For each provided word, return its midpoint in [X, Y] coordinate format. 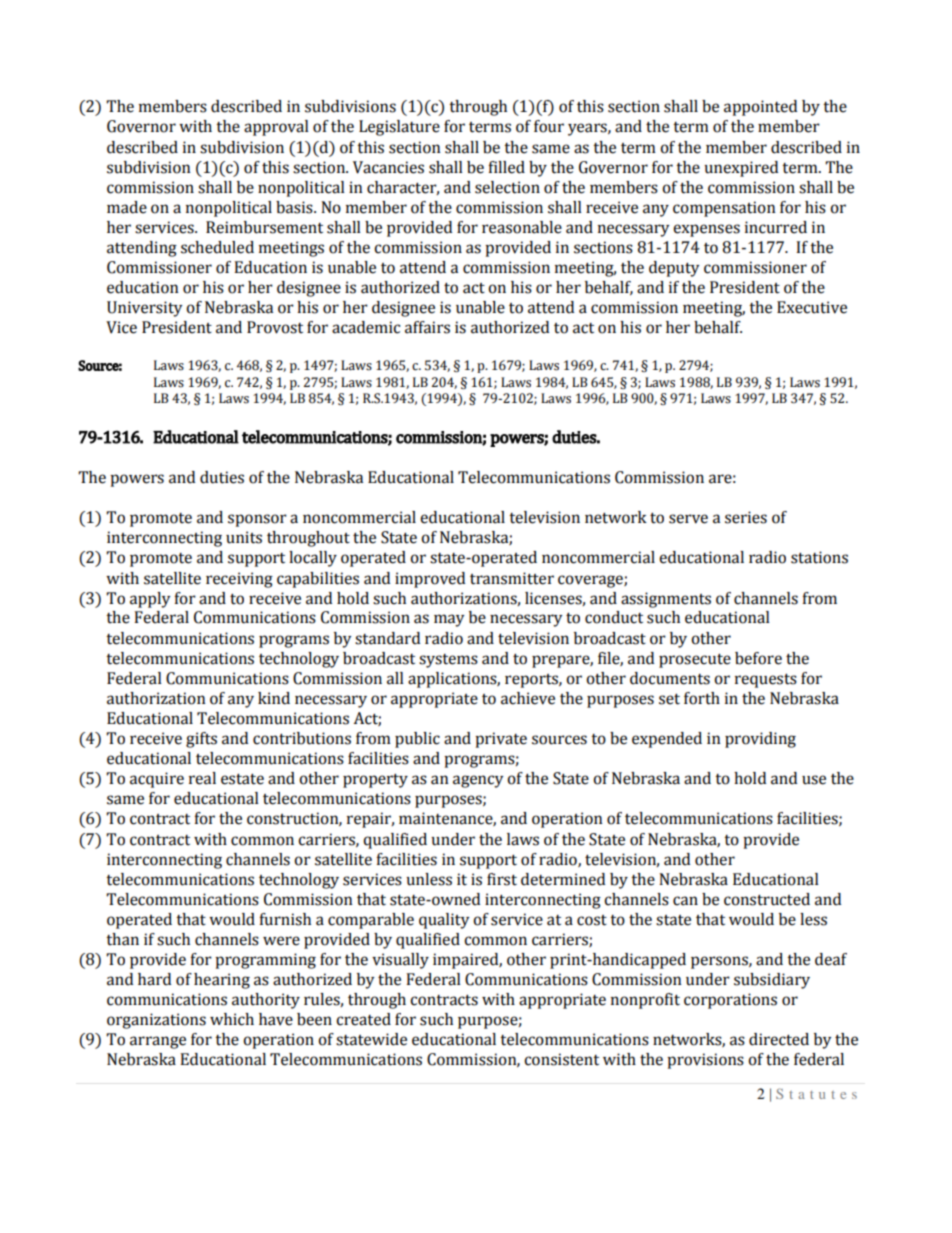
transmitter [512, 578]
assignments [666, 600]
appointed [760, 108]
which [232, 1019]
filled [506, 167]
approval [276, 128]
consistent [561, 1059]
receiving [239, 580]
